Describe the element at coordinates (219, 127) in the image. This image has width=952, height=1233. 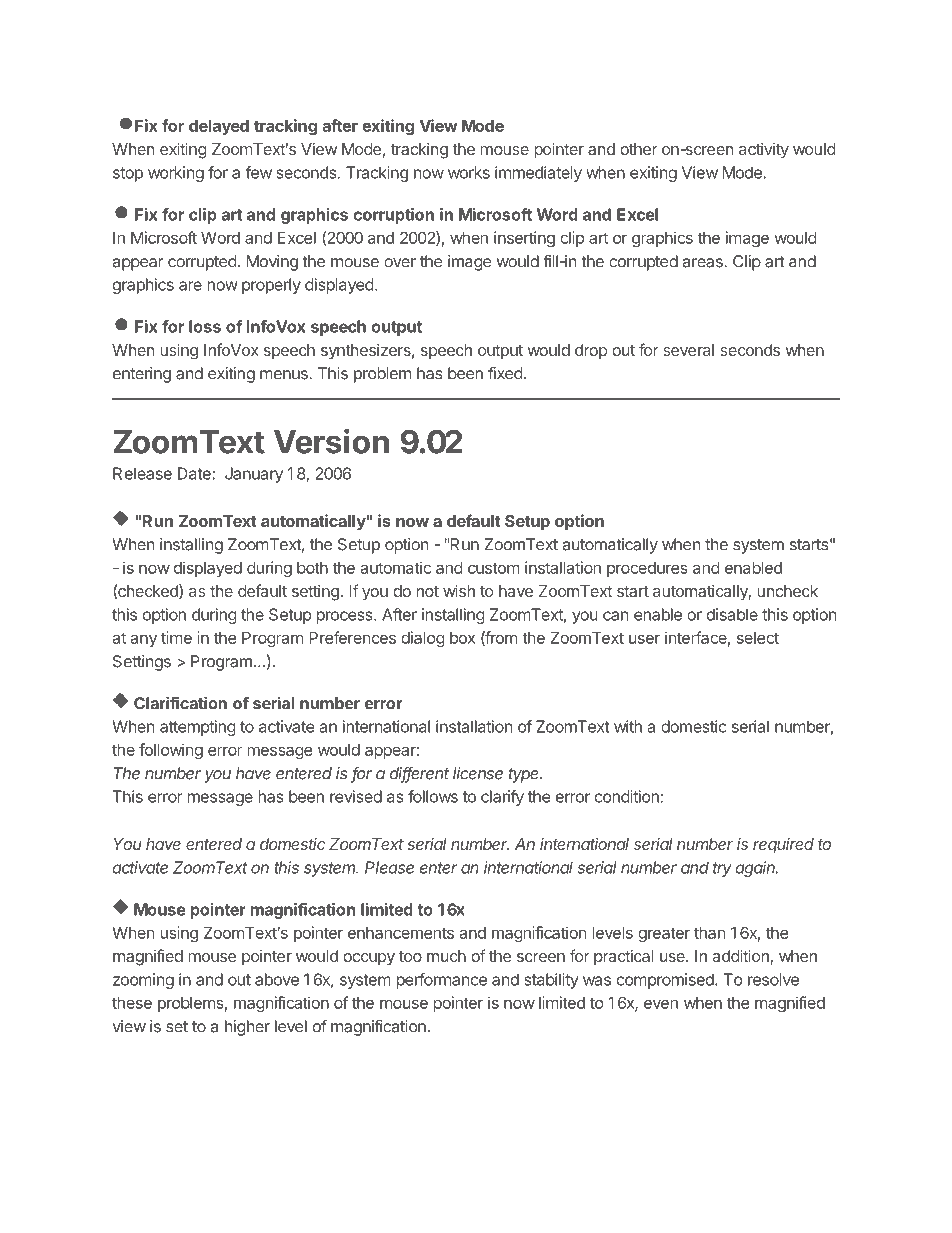
I see `delayed` at that location.
